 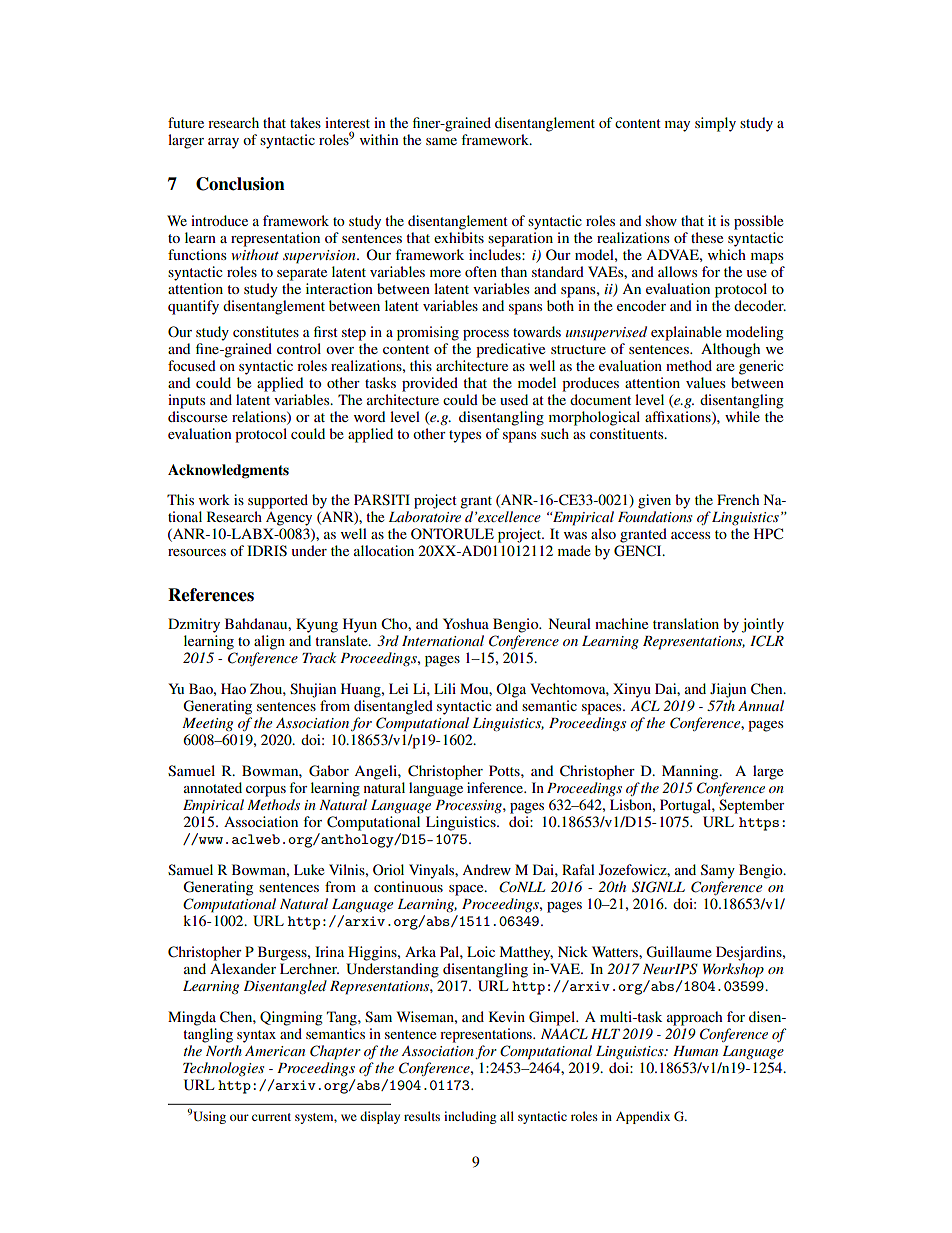 What do you see at coordinates (228, 471) in the screenshot?
I see `Acknowledgments` at bounding box center [228, 471].
